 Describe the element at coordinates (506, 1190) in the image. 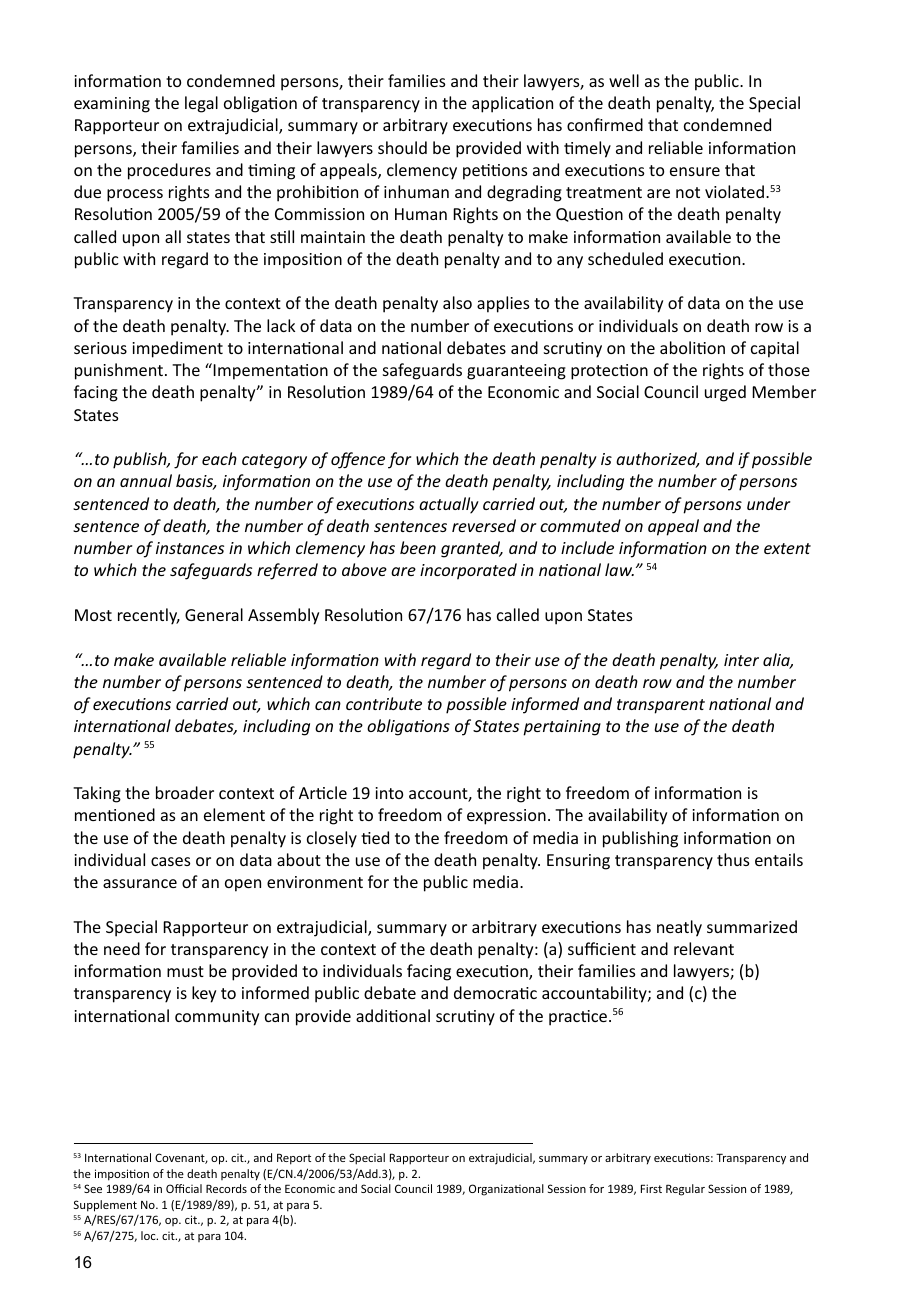

I see `Organizational` at that location.
